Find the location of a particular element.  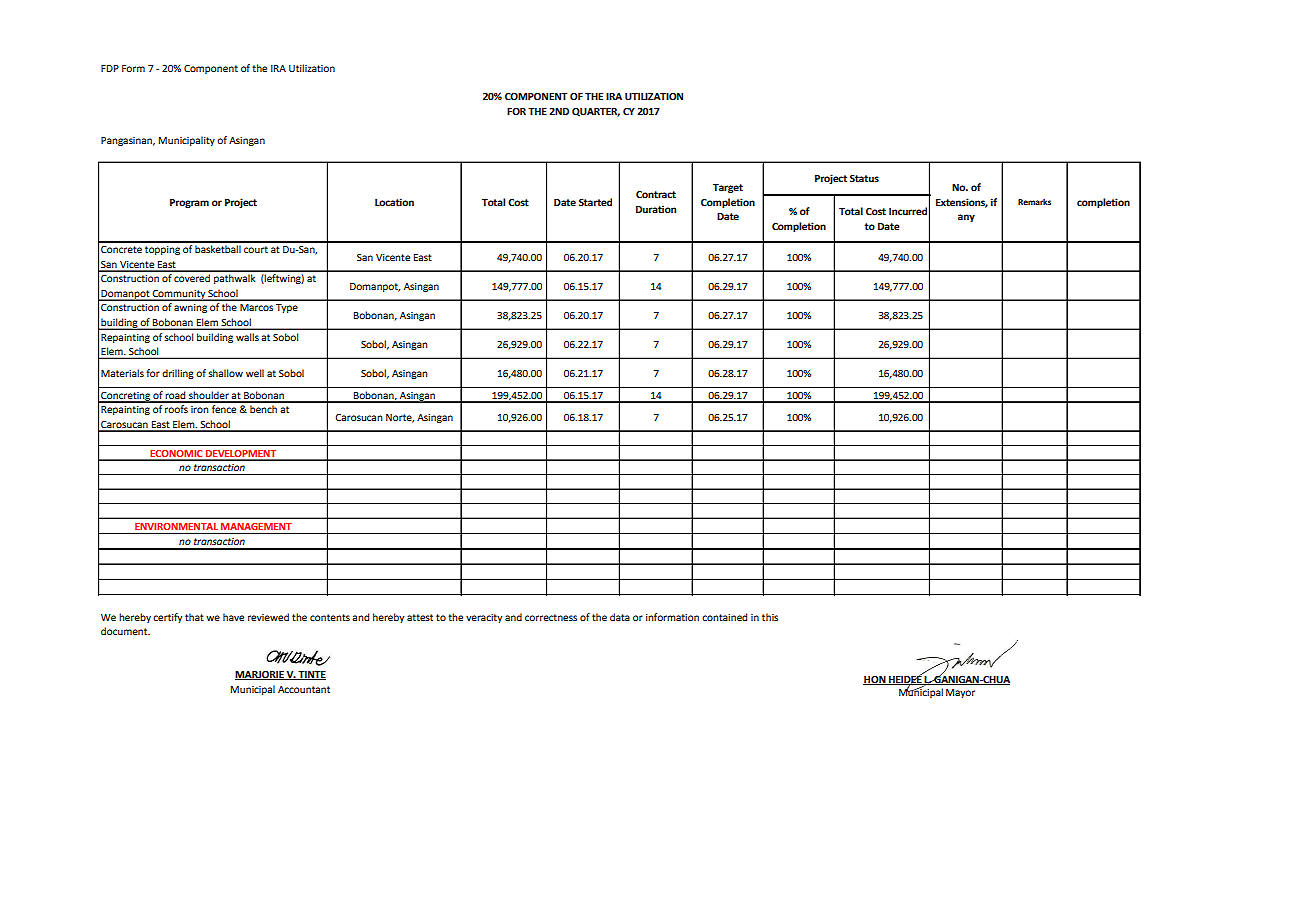

MARJORIE is located at coordinates (260, 675).
